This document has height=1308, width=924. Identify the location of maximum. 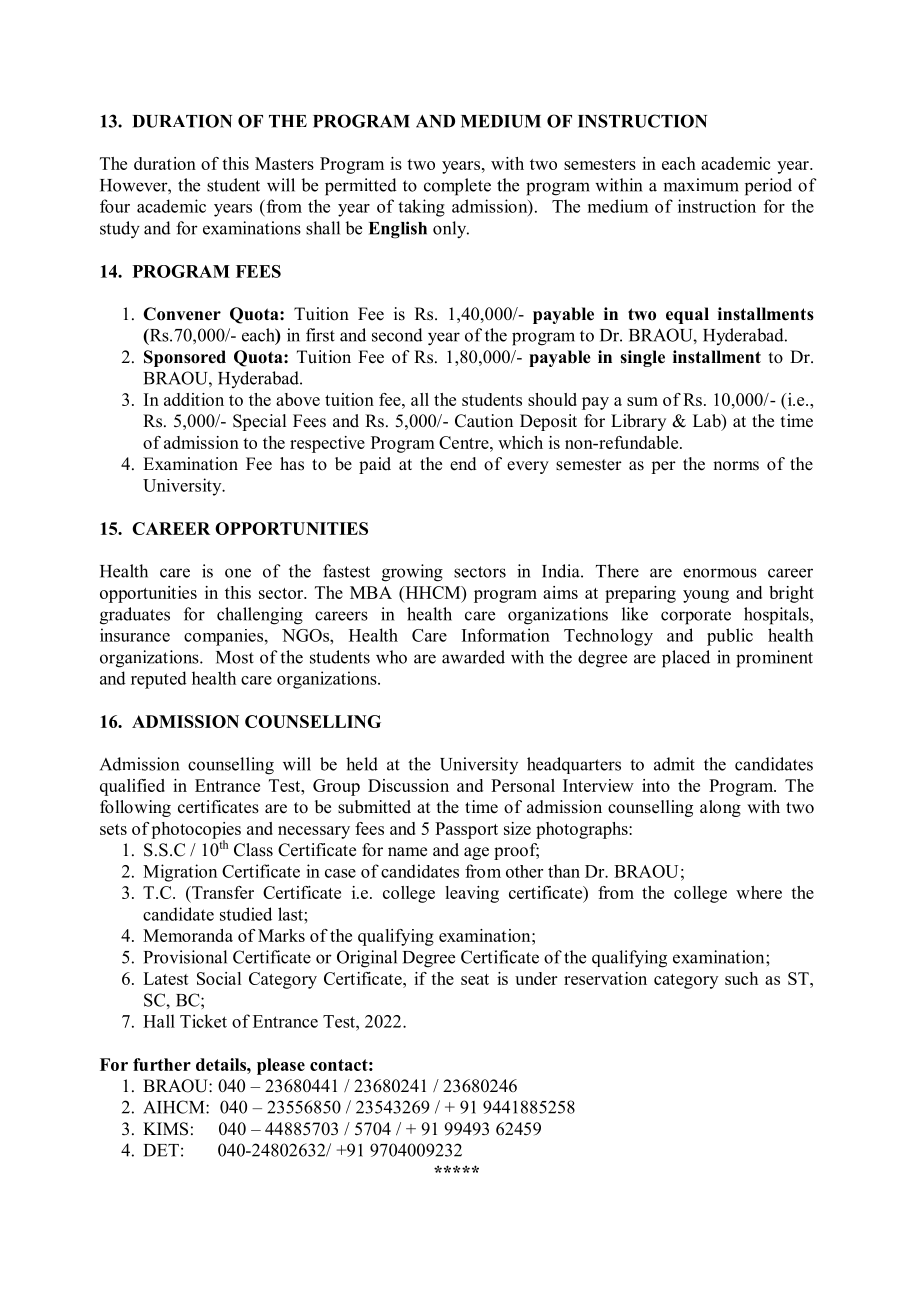
(701, 185).
